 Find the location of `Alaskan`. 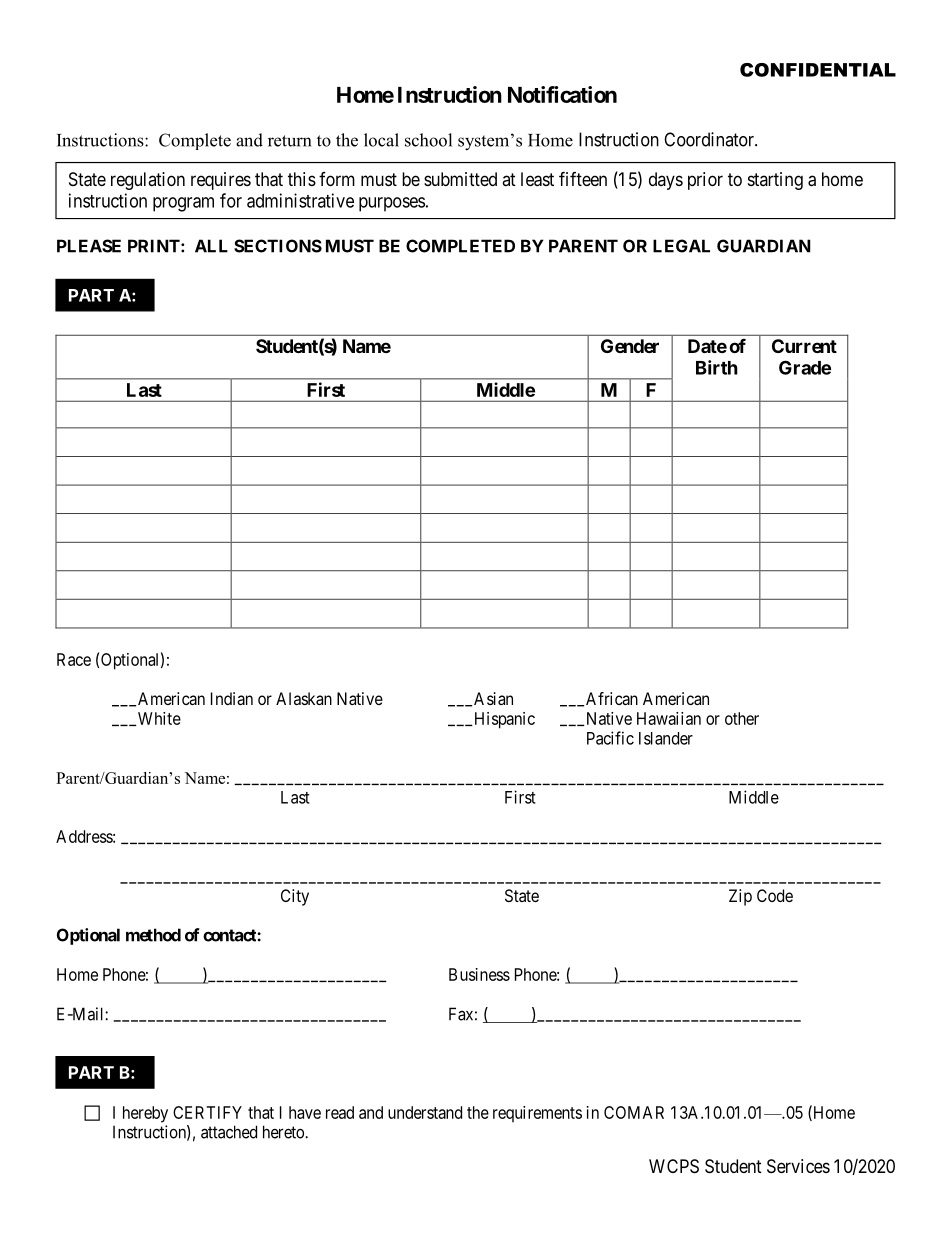

Alaskan is located at coordinates (304, 698).
